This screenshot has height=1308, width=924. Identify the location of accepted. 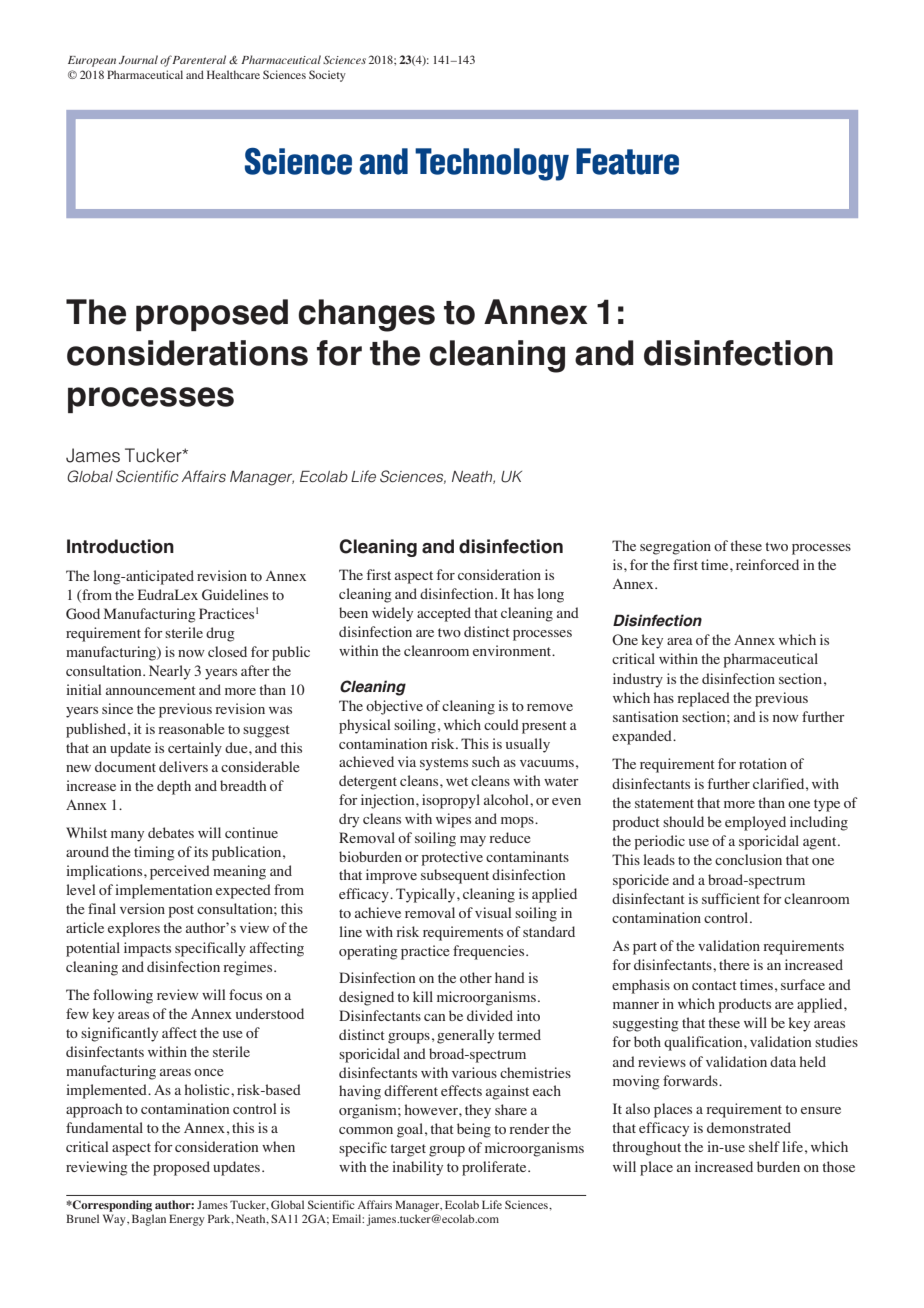
(444, 614).
